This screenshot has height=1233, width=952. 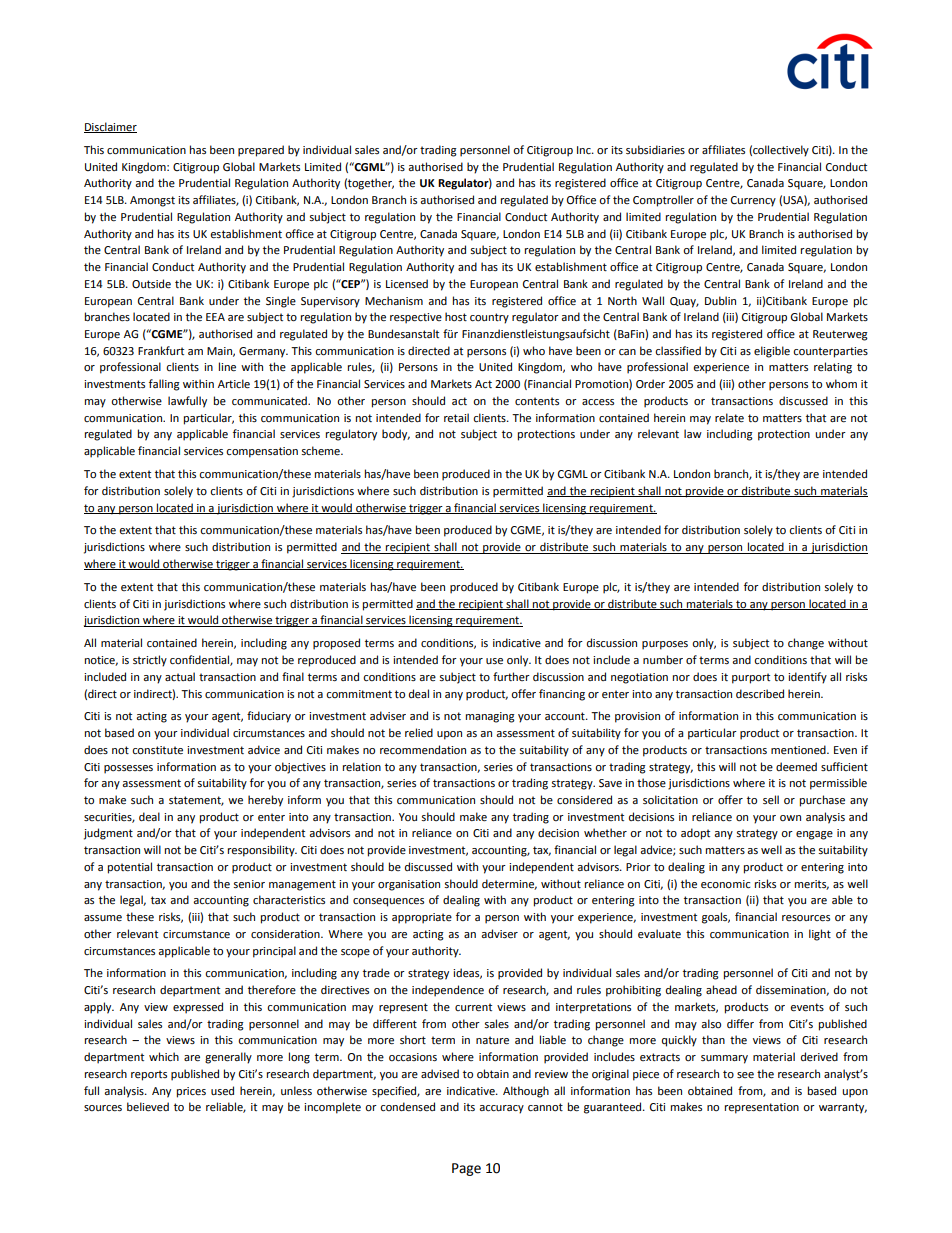 I want to click on retail, so click(x=456, y=418).
